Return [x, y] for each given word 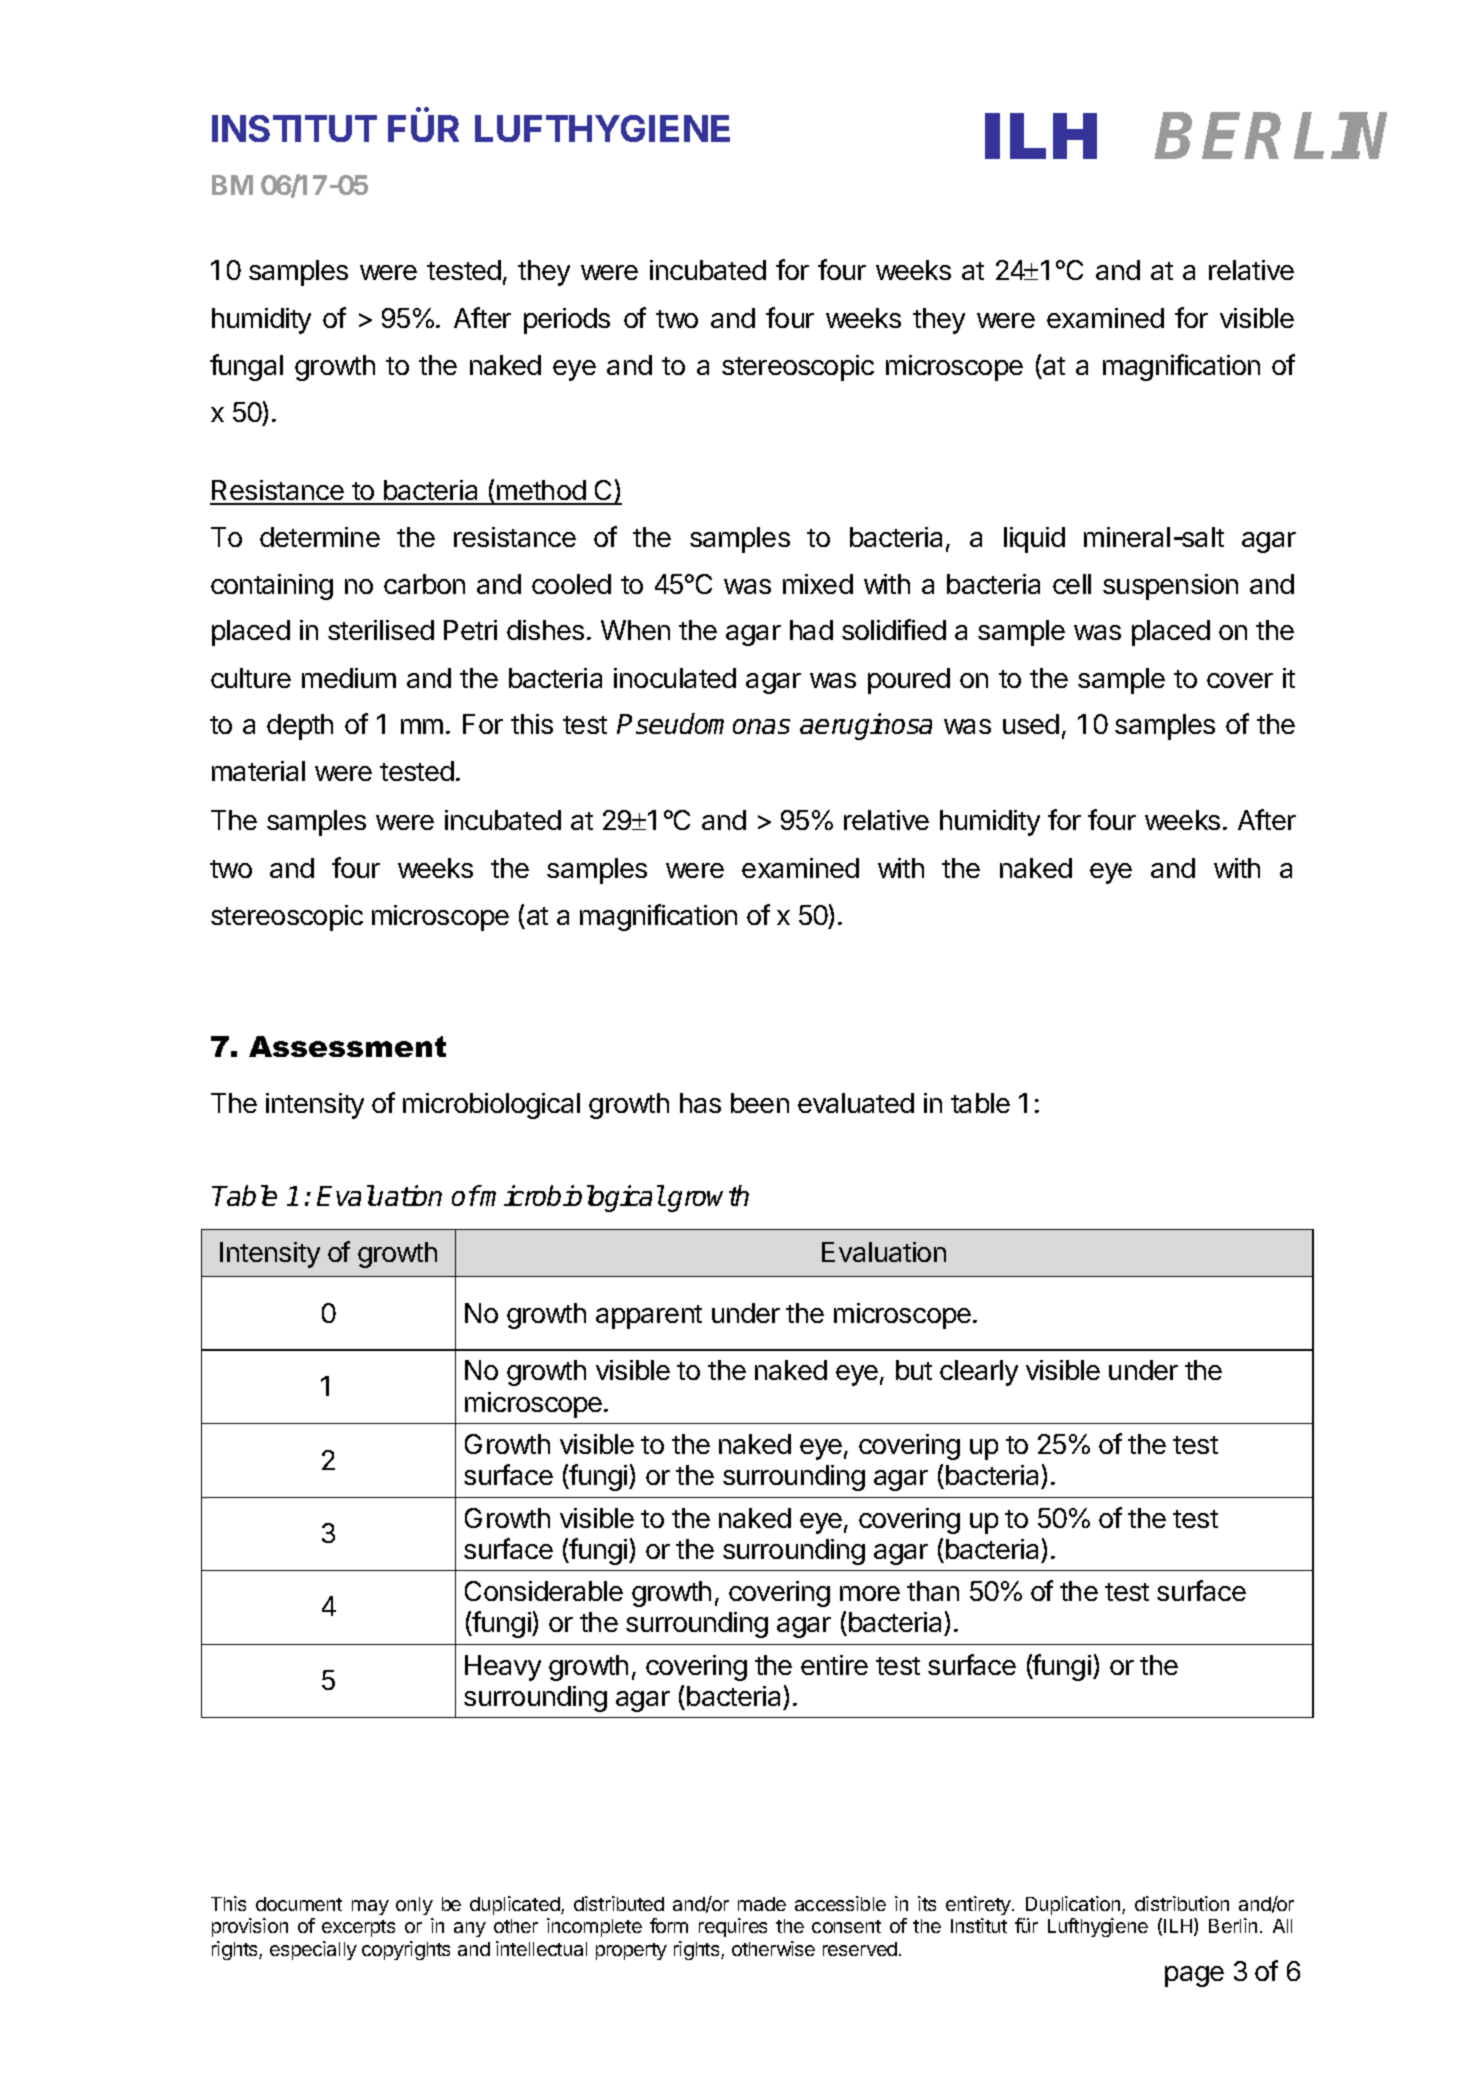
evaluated [856, 1103]
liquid [1034, 540]
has [700, 1103]
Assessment [347, 1046]
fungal [246, 367]
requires [733, 1927]
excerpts [358, 1928]
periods [567, 321]
